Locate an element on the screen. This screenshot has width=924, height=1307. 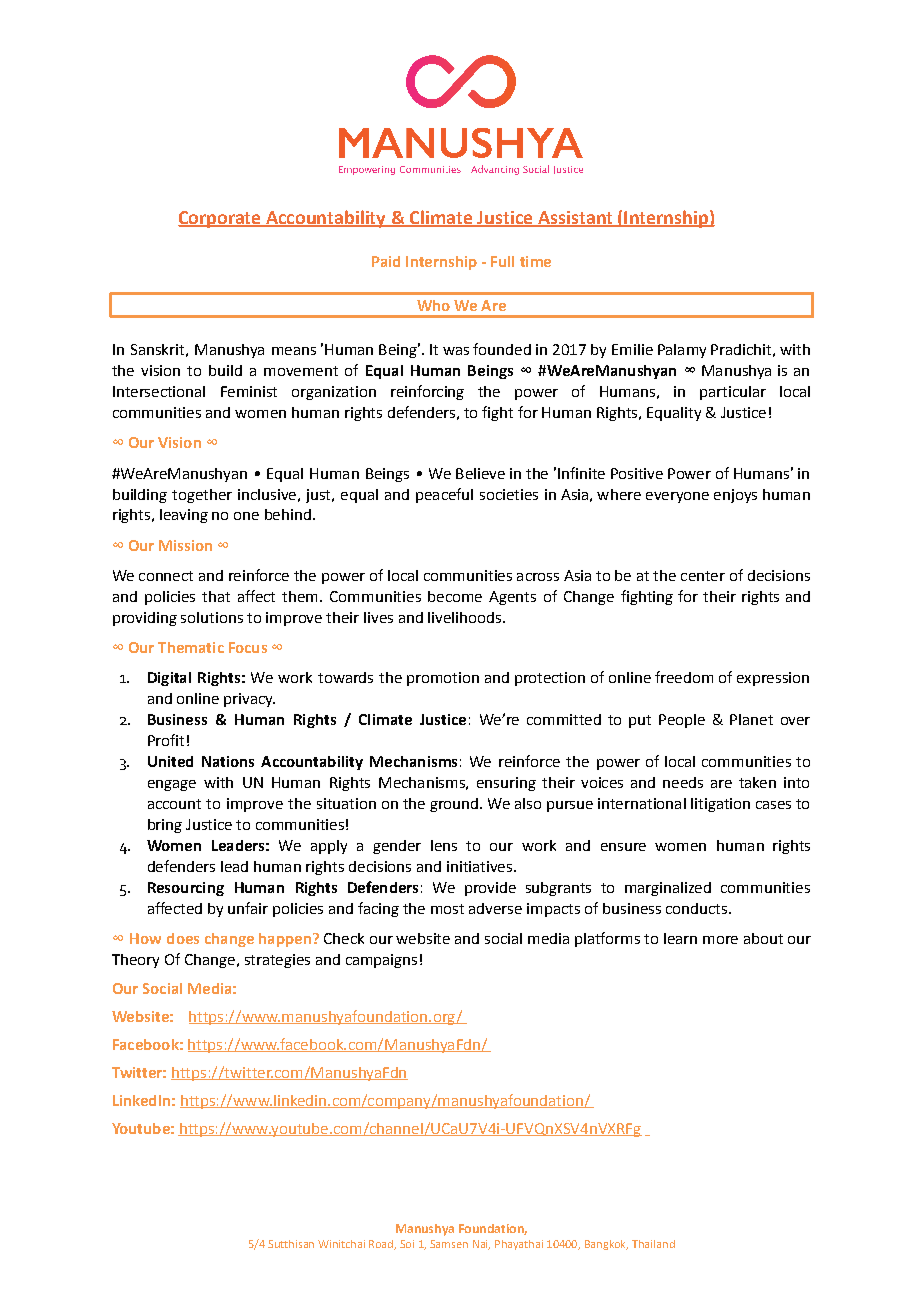
Road is located at coordinates (382, 1245).
